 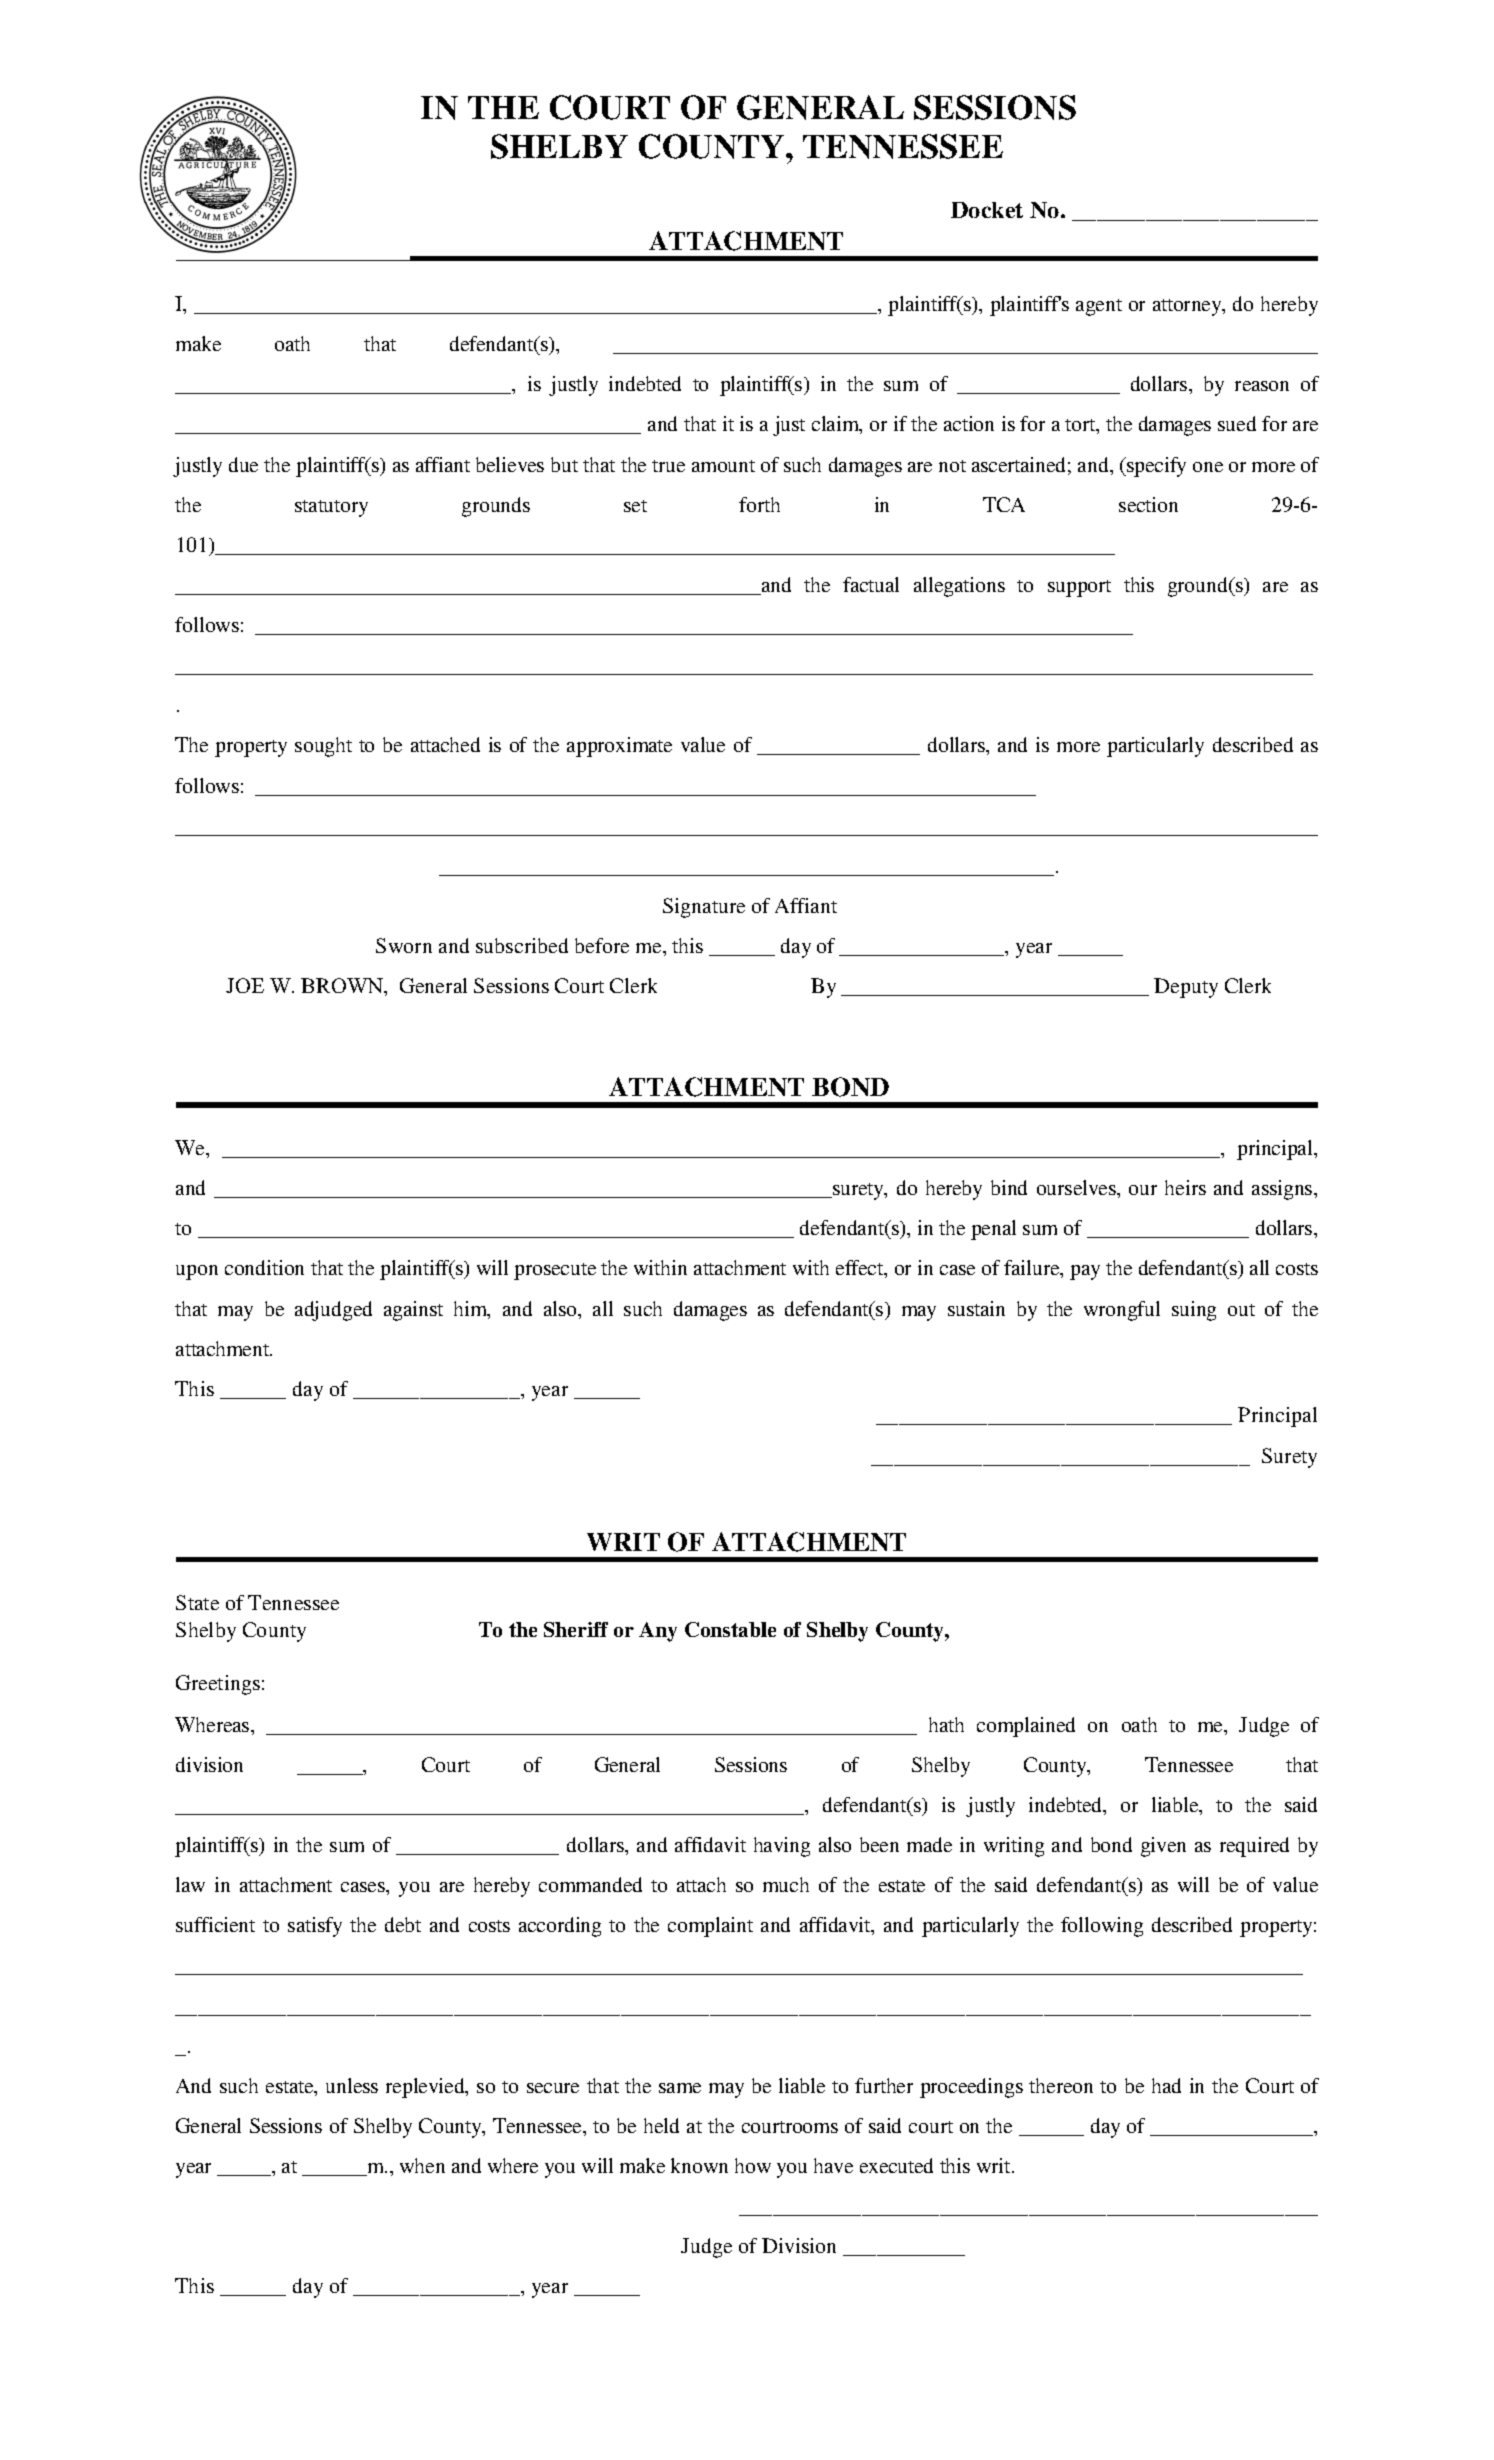 What do you see at coordinates (1185, 1187) in the image?
I see `heirs` at bounding box center [1185, 1187].
